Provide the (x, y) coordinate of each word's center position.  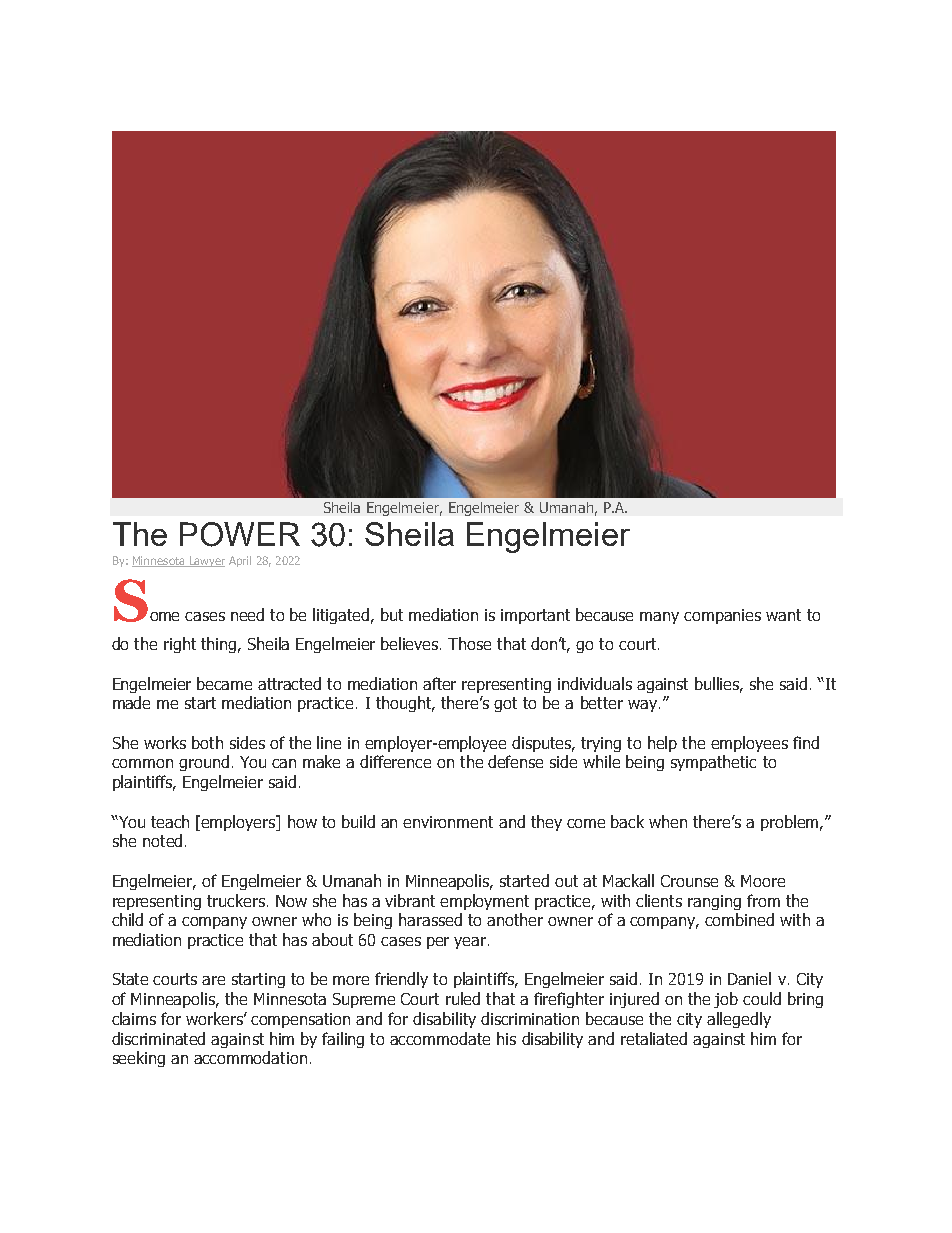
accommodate (440, 1038)
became (224, 683)
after (439, 683)
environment (448, 822)
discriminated (158, 1038)
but (392, 614)
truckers (236, 900)
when (668, 821)
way (642, 706)
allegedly (739, 1020)
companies (722, 616)
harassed (430, 919)
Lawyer (206, 561)
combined (739, 919)
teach (170, 821)
